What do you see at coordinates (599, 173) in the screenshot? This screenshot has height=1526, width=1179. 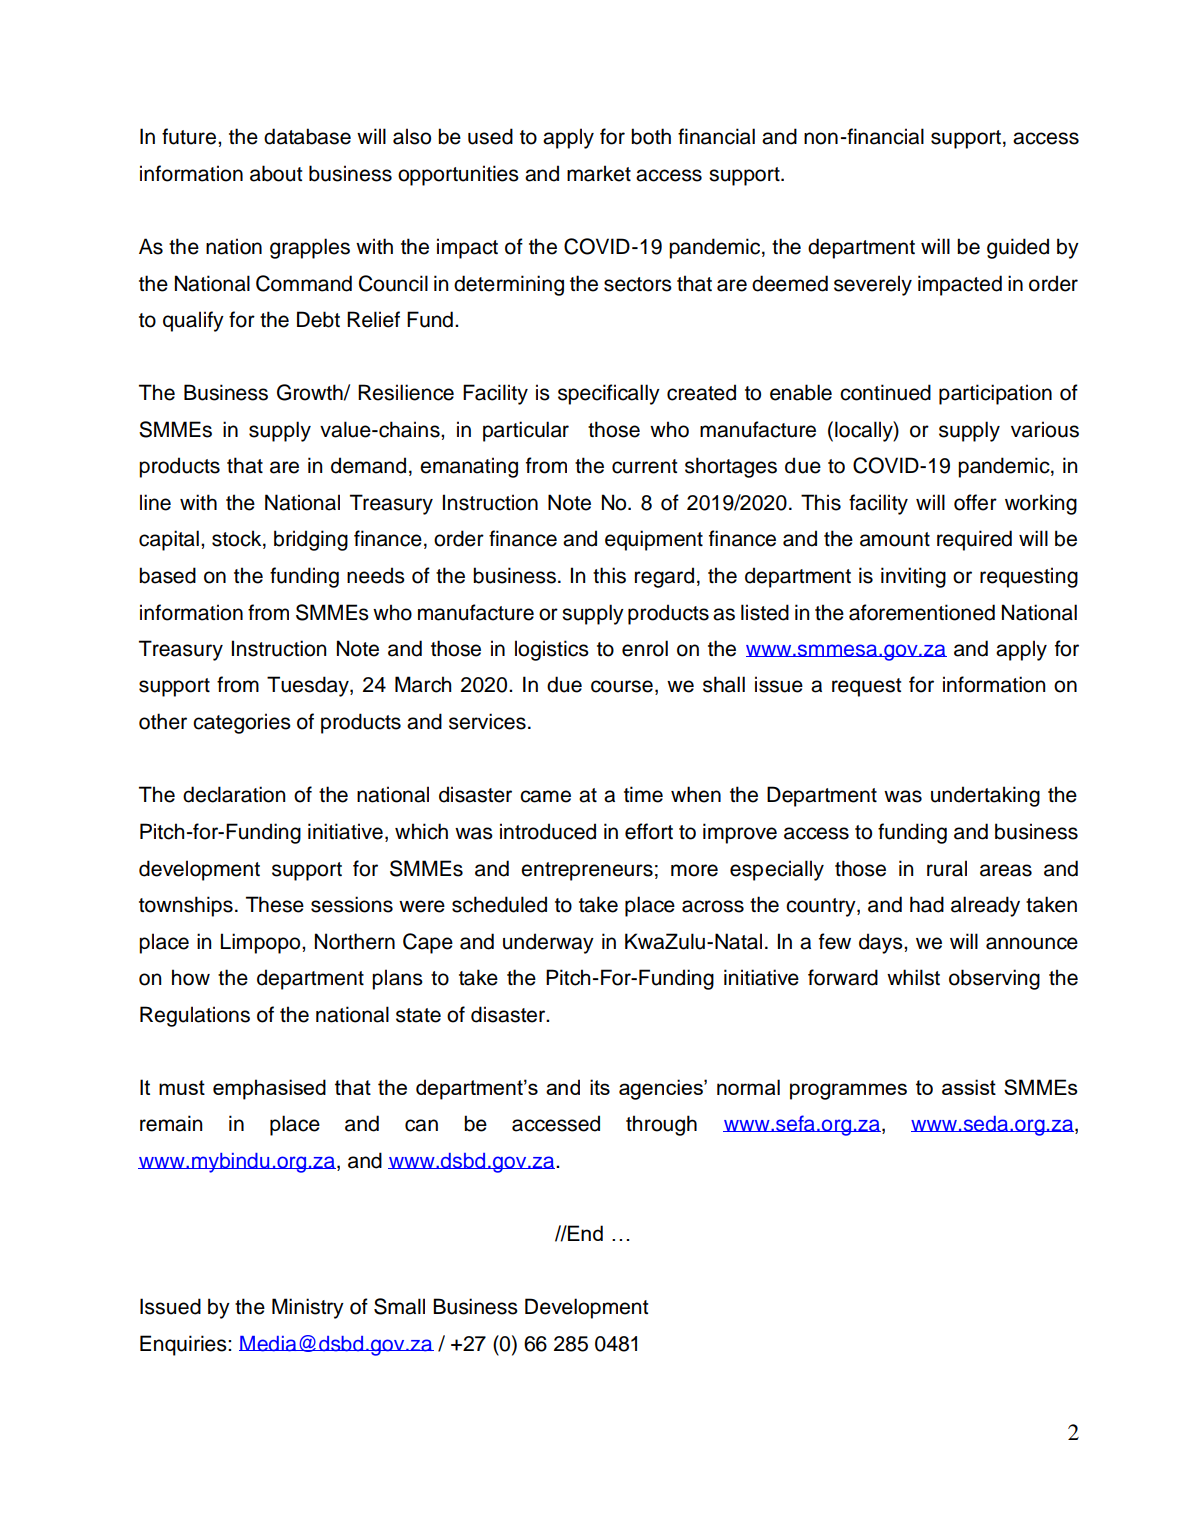 I see `market` at bounding box center [599, 173].
